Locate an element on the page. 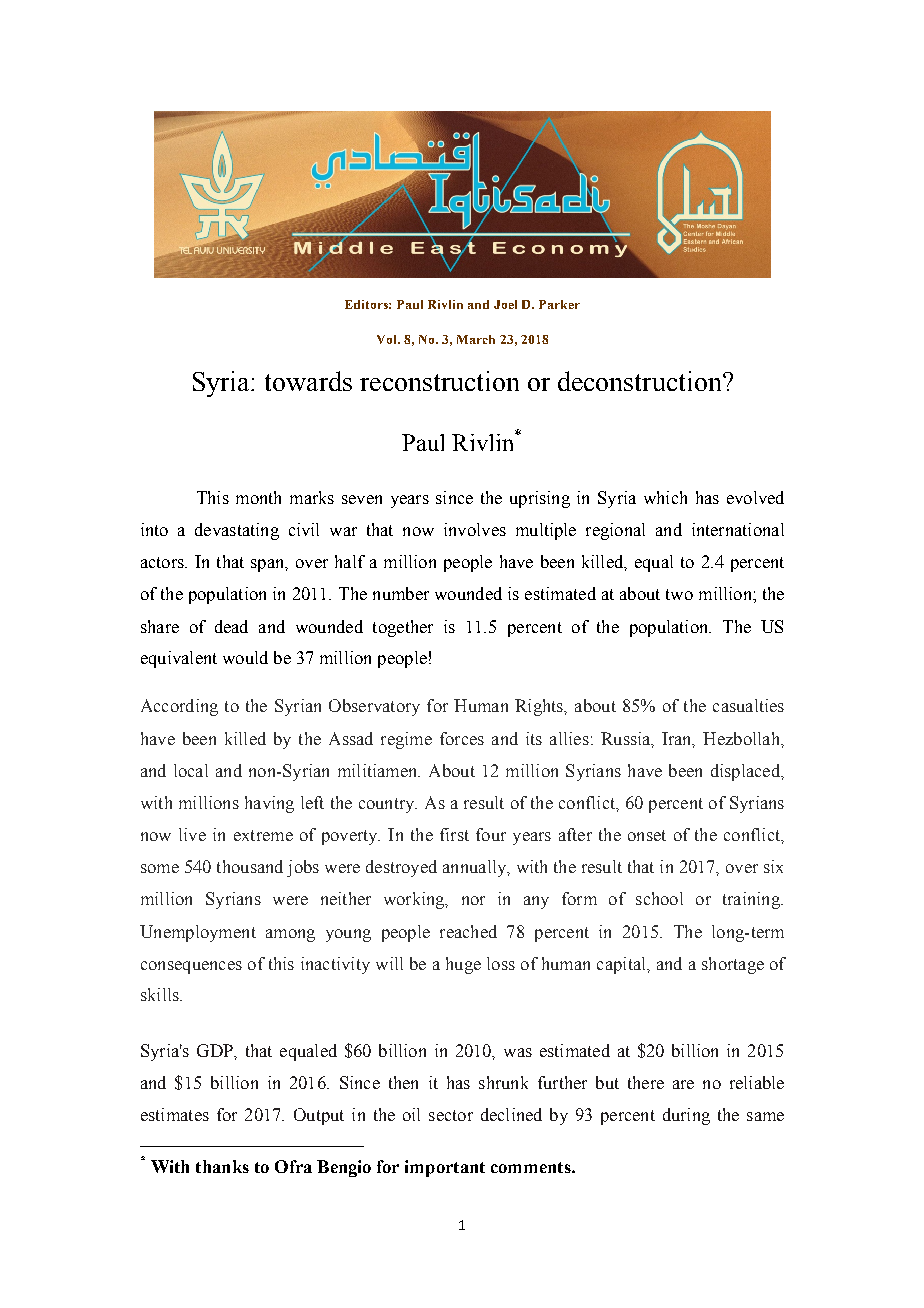 The image size is (924, 1308). March is located at coordinates (476, 339).
